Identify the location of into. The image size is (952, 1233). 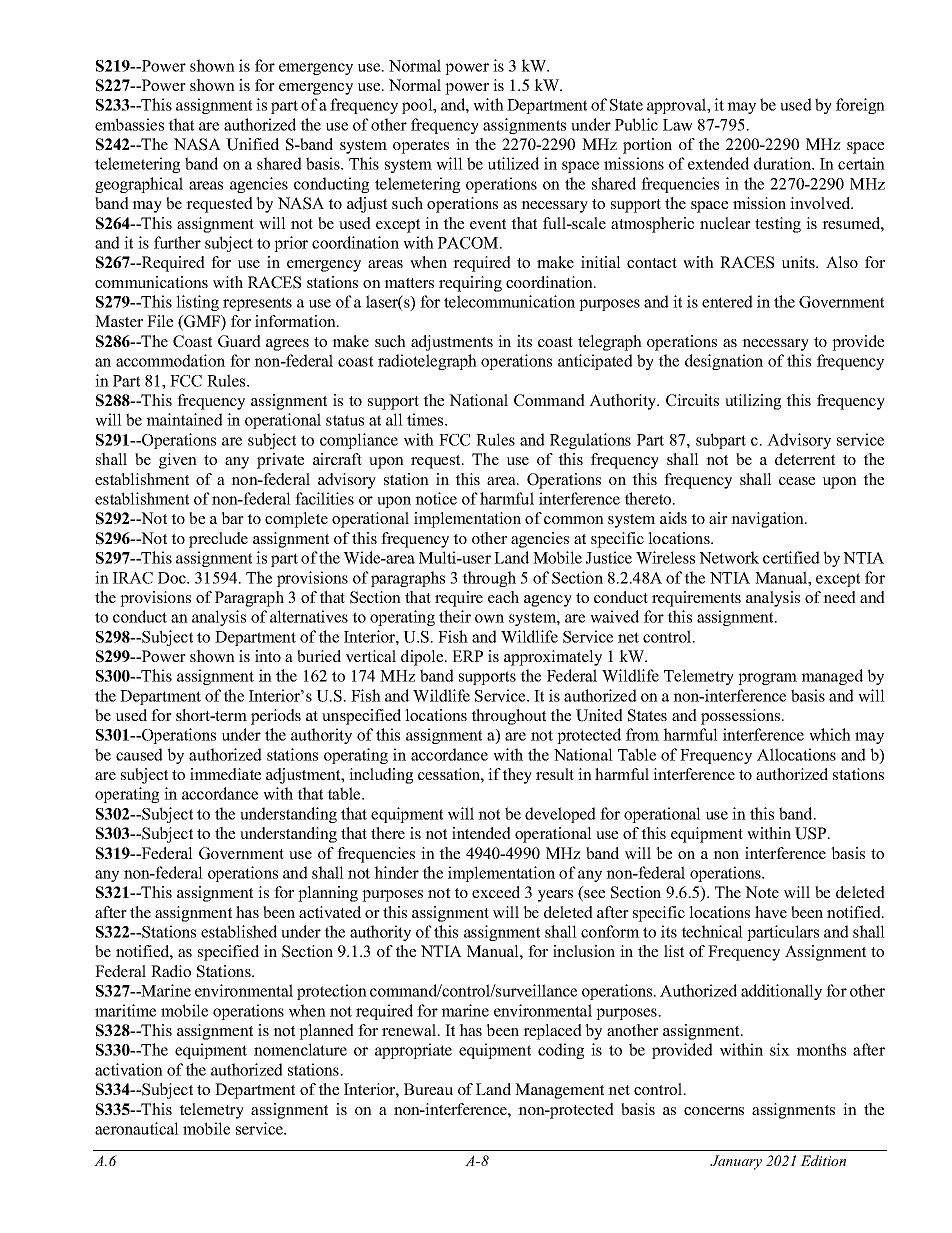
(268, 656).
